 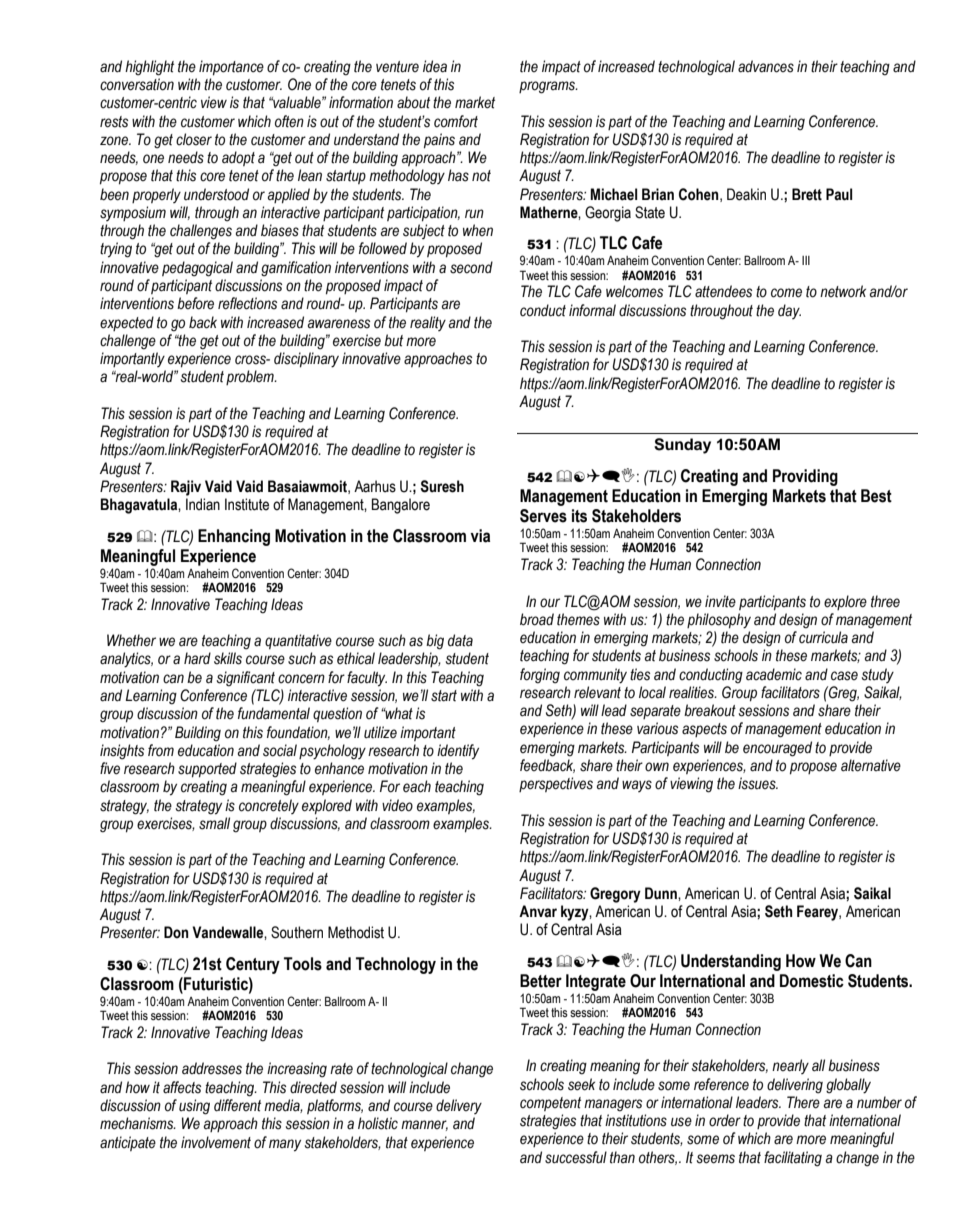 What do you see at coordinates (231, 68) in the image?
I see `importance` at bounding box center [231, 68].
